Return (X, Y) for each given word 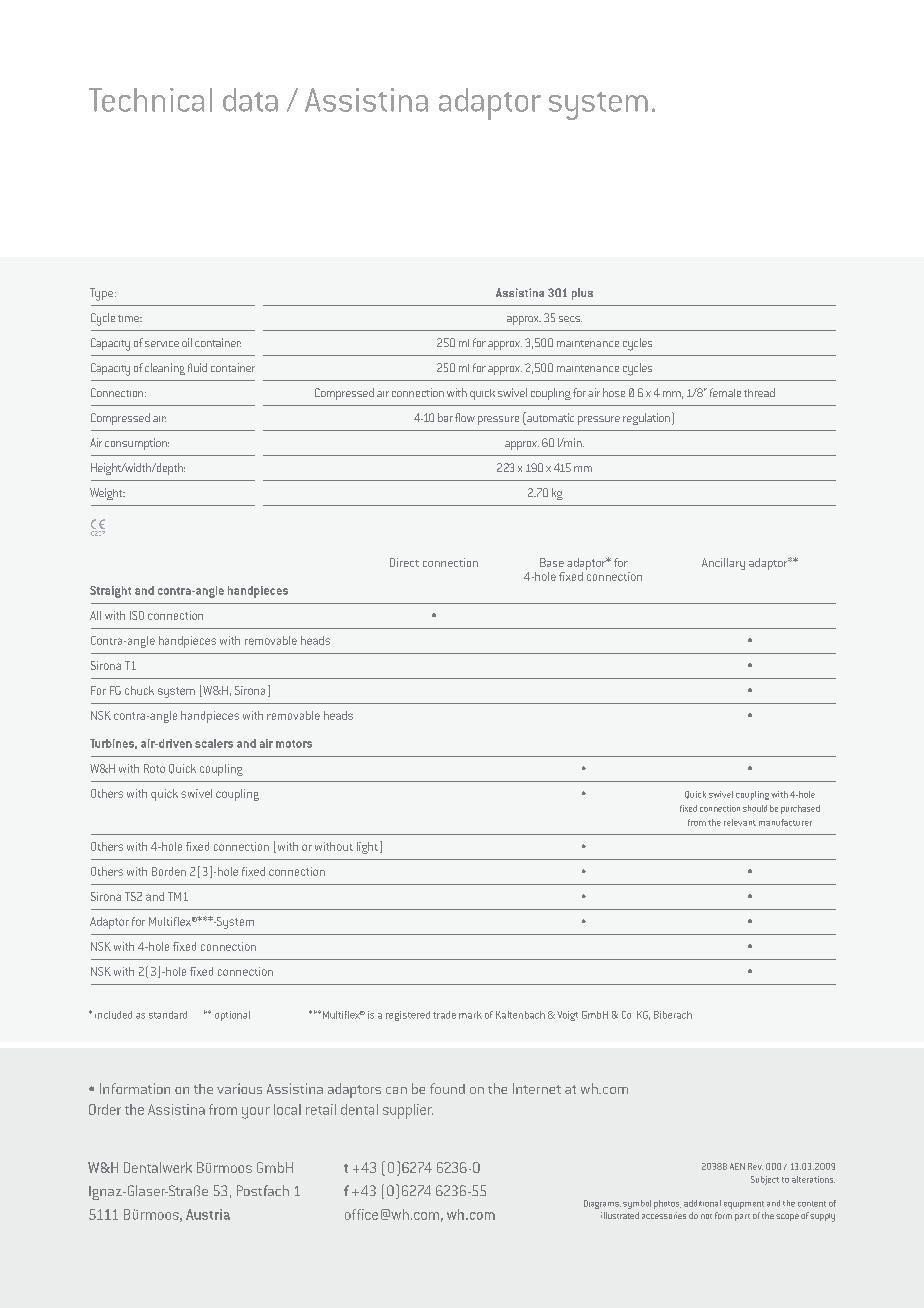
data (250, 100)
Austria (208, 1214)
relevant (740, 822)
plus (582, 294)
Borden (169, 871)
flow (465, 417)
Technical (150, 100)
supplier (408, 1111)
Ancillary (723, 564)
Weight (107, 494)
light (367, 848)
